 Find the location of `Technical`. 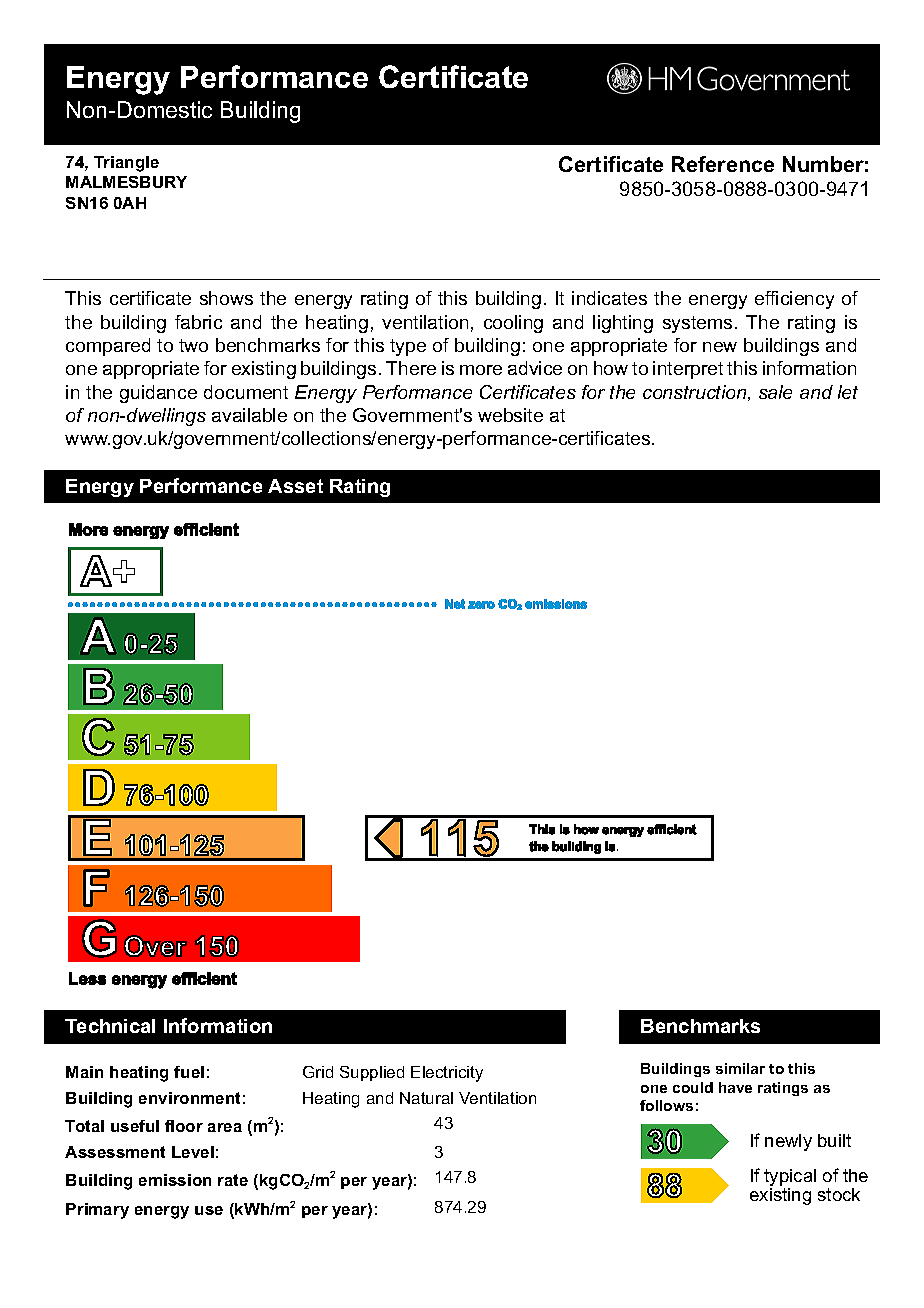

Technical is located at coordinates (110, 1026).
